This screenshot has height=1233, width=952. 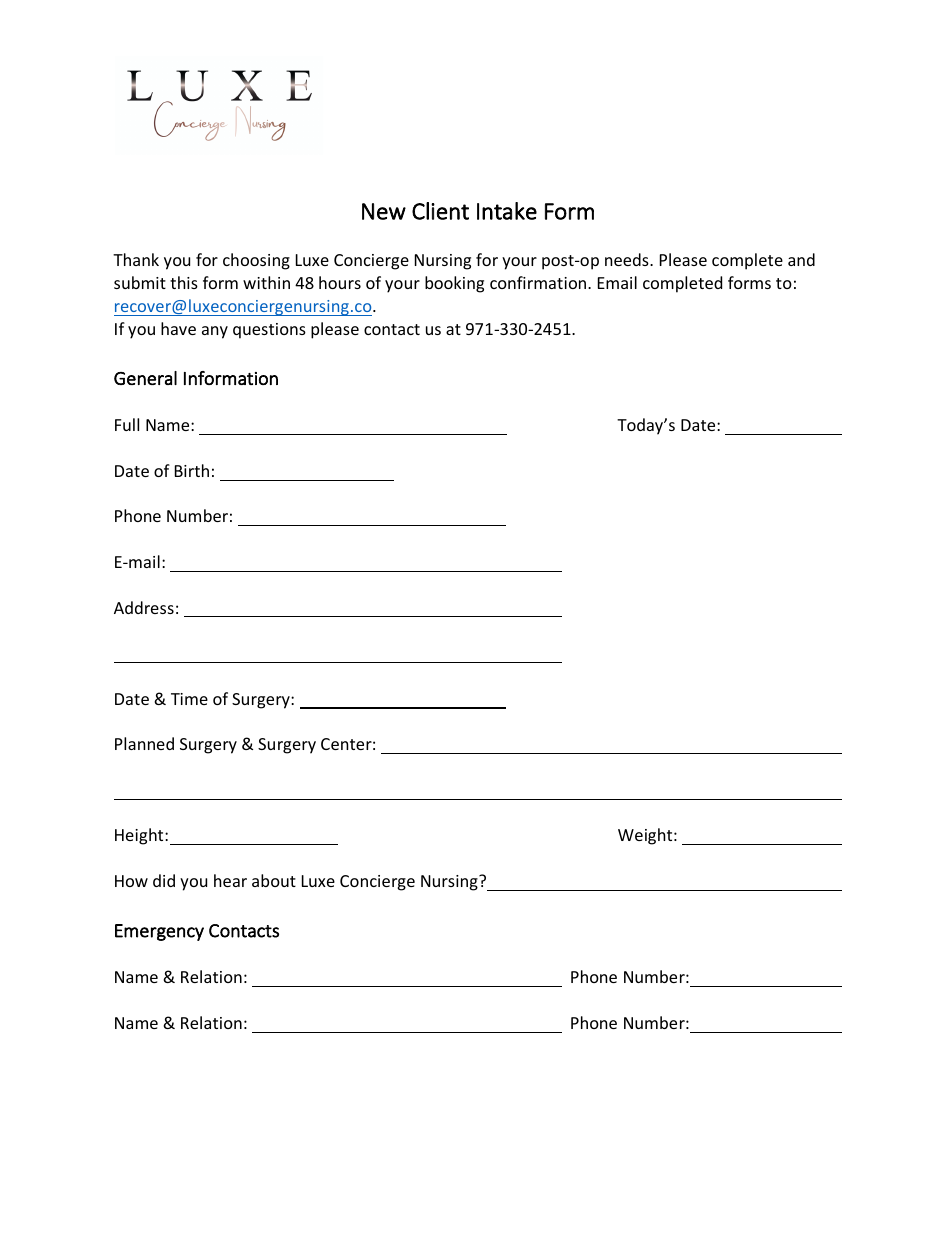 What do you see at coordinates (230, 880) in the screenshot?
I see `hear` at bounding box center [230, 880].
